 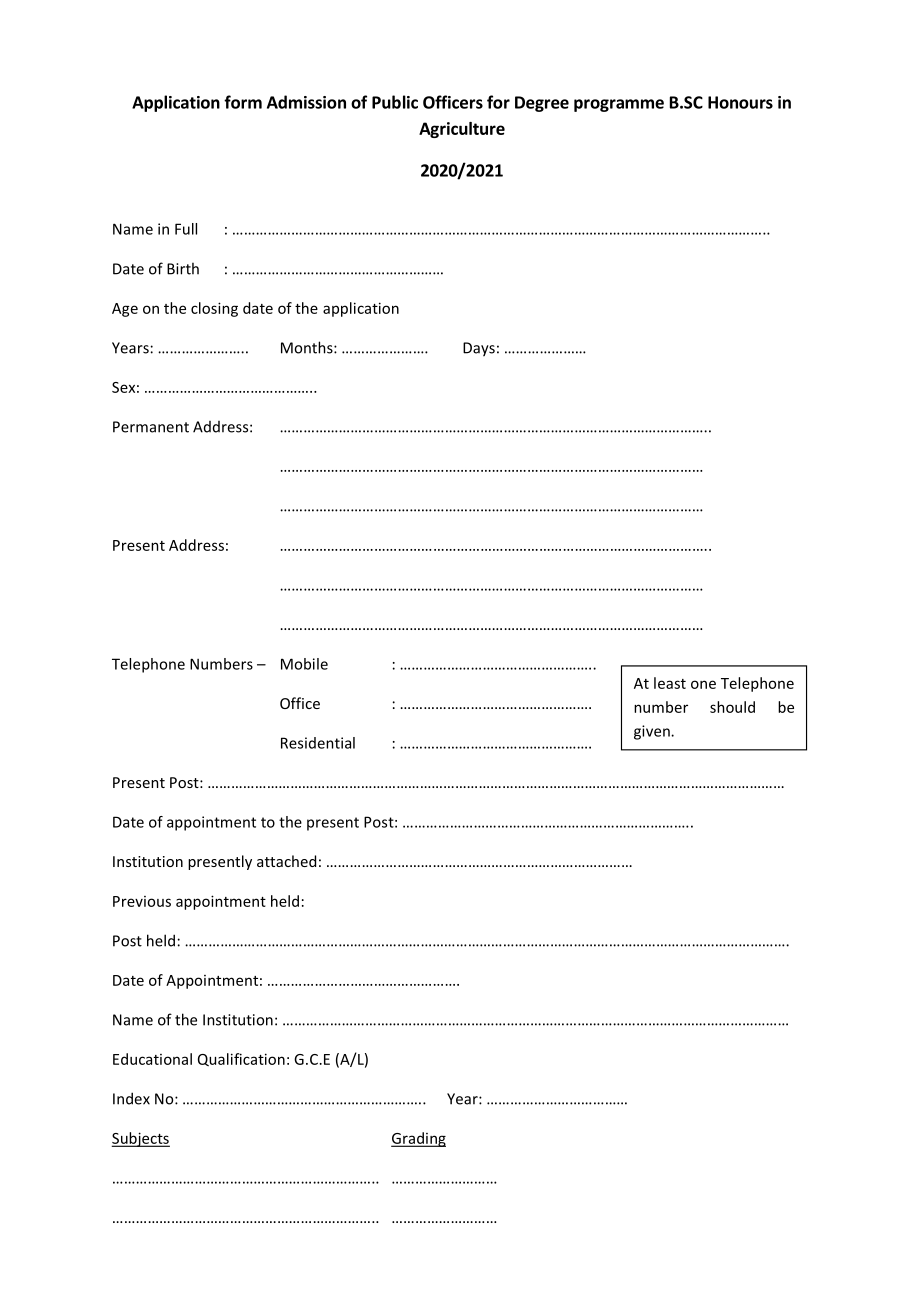 What do you see at coordinates (304, 664) in the screenshot?
I see `Mobile` at bounding box center [304, 664].
